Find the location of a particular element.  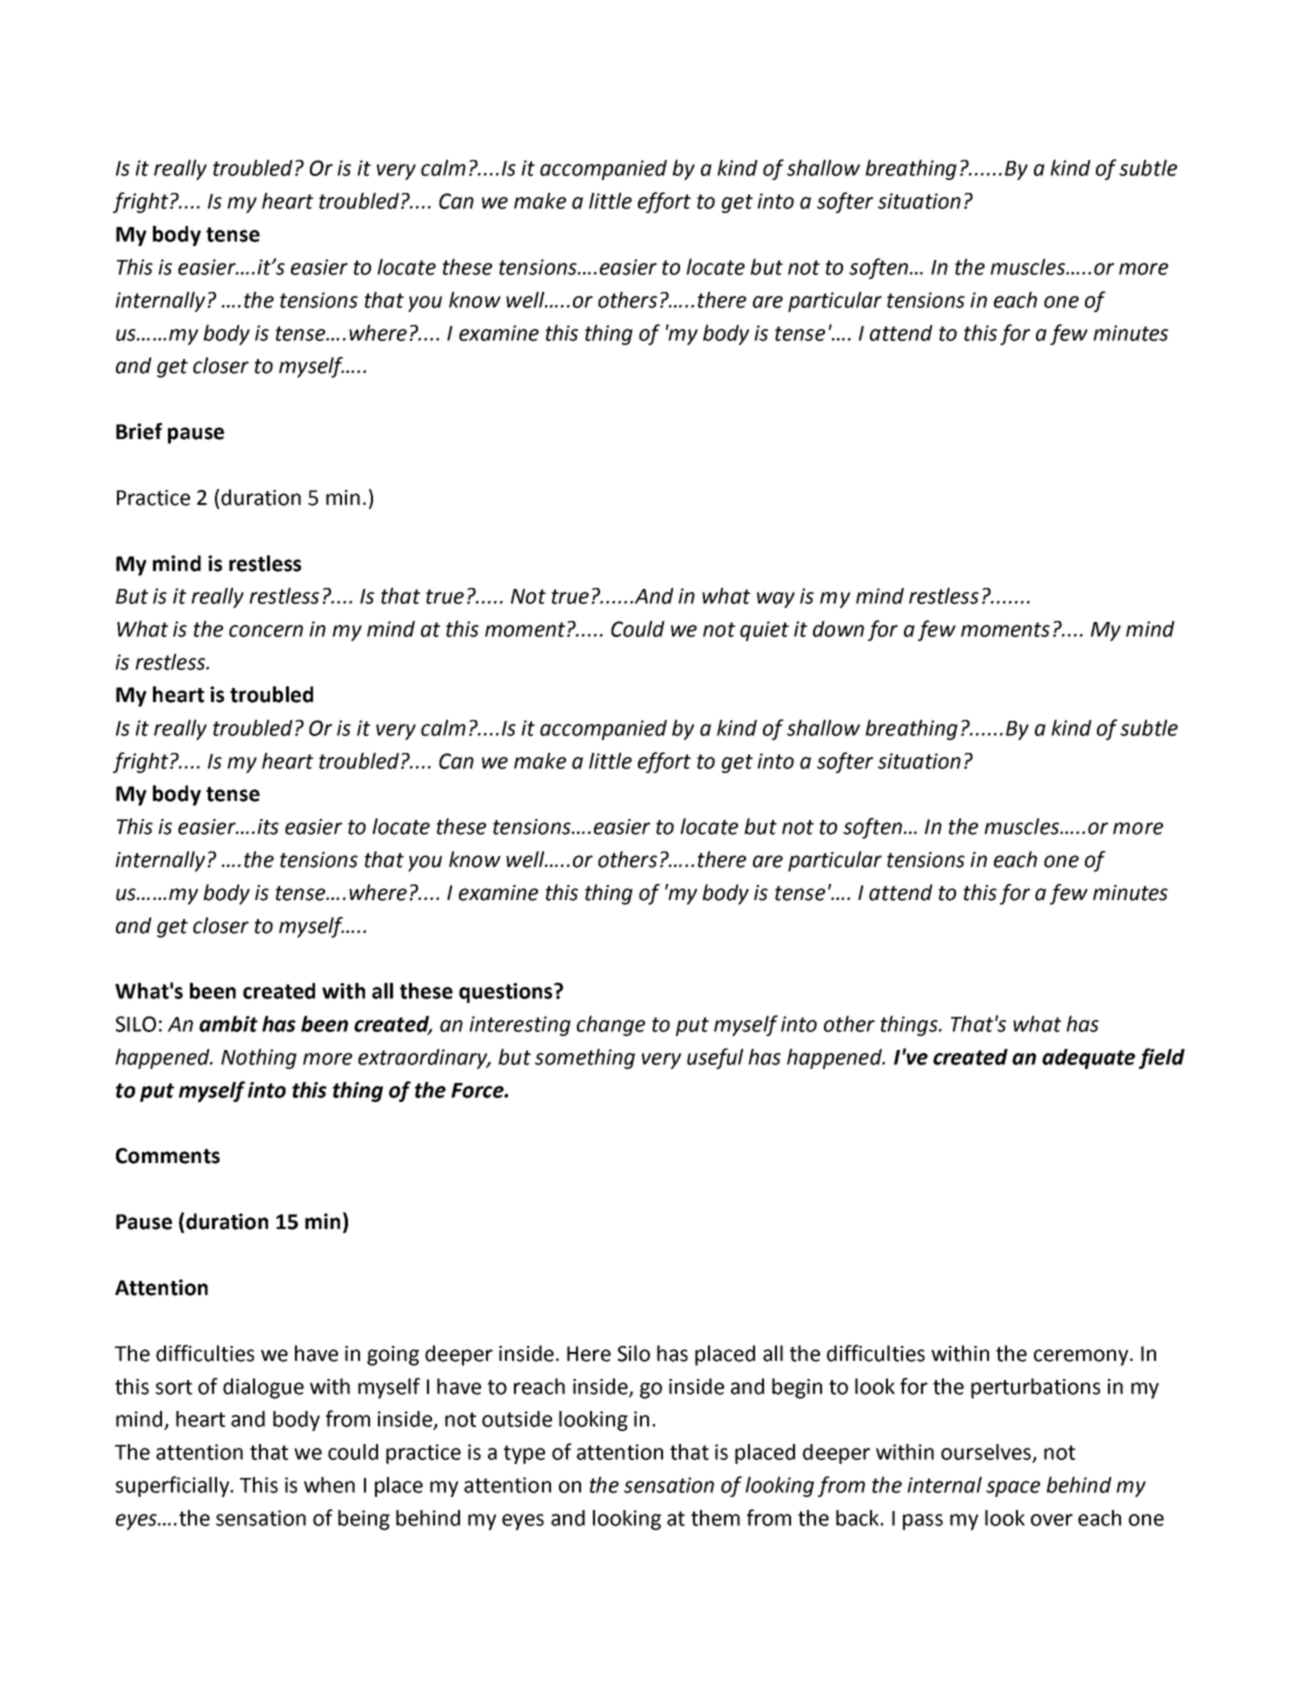

going is located at coordinates (393, 1356).
